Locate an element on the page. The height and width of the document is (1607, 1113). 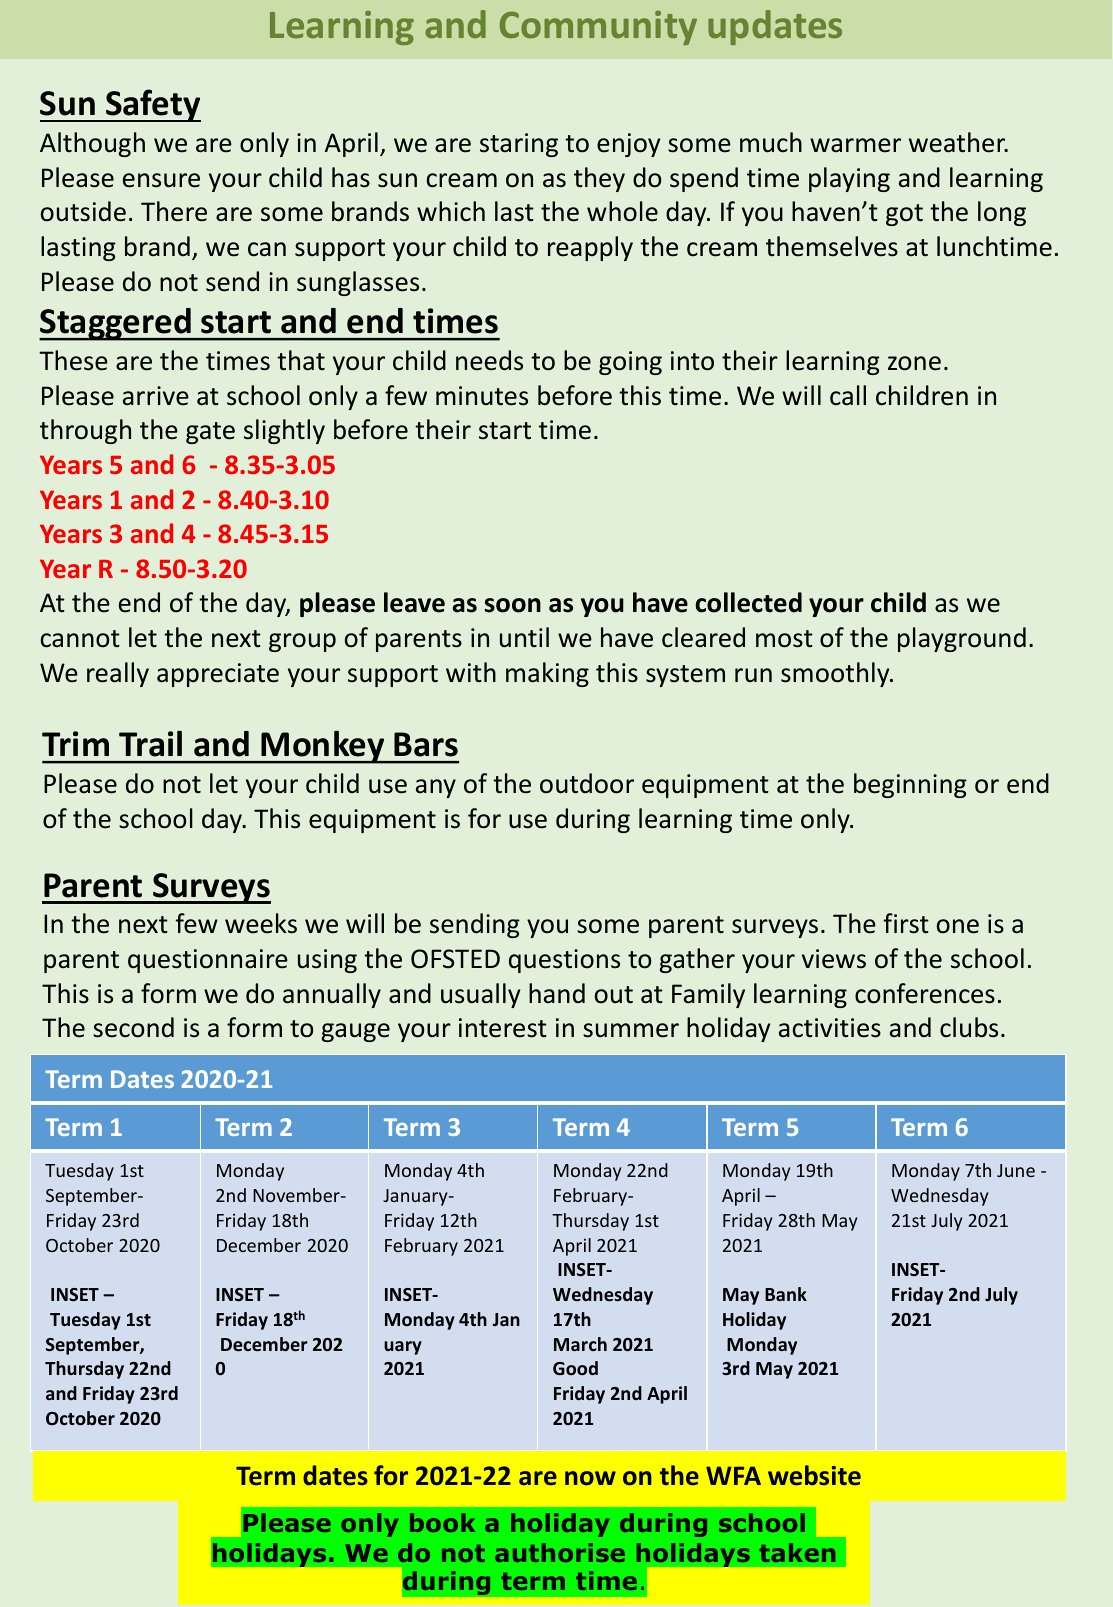
now is located at coordinates (590, 1478).
